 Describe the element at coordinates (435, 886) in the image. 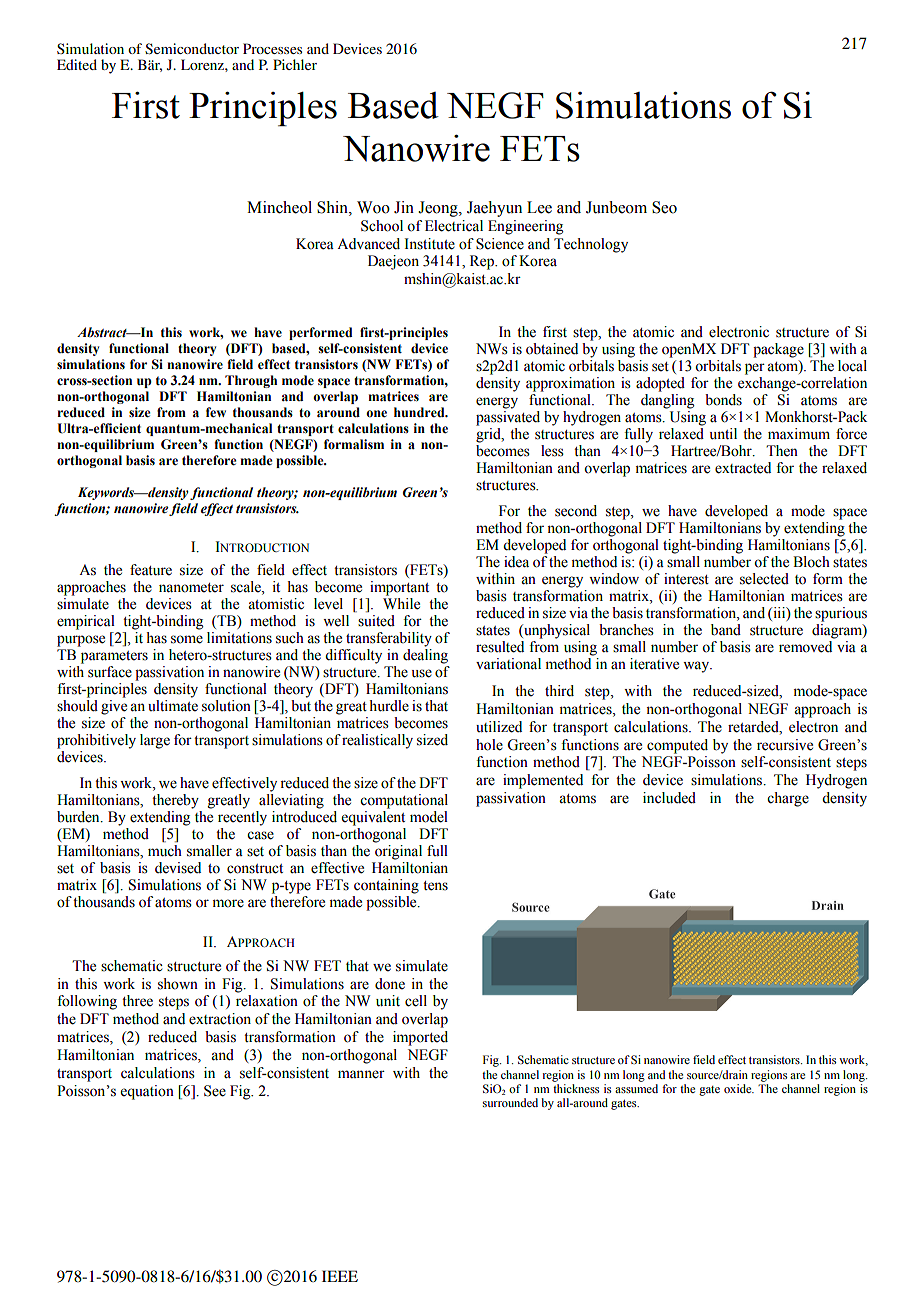

I see `tens` at that location.
